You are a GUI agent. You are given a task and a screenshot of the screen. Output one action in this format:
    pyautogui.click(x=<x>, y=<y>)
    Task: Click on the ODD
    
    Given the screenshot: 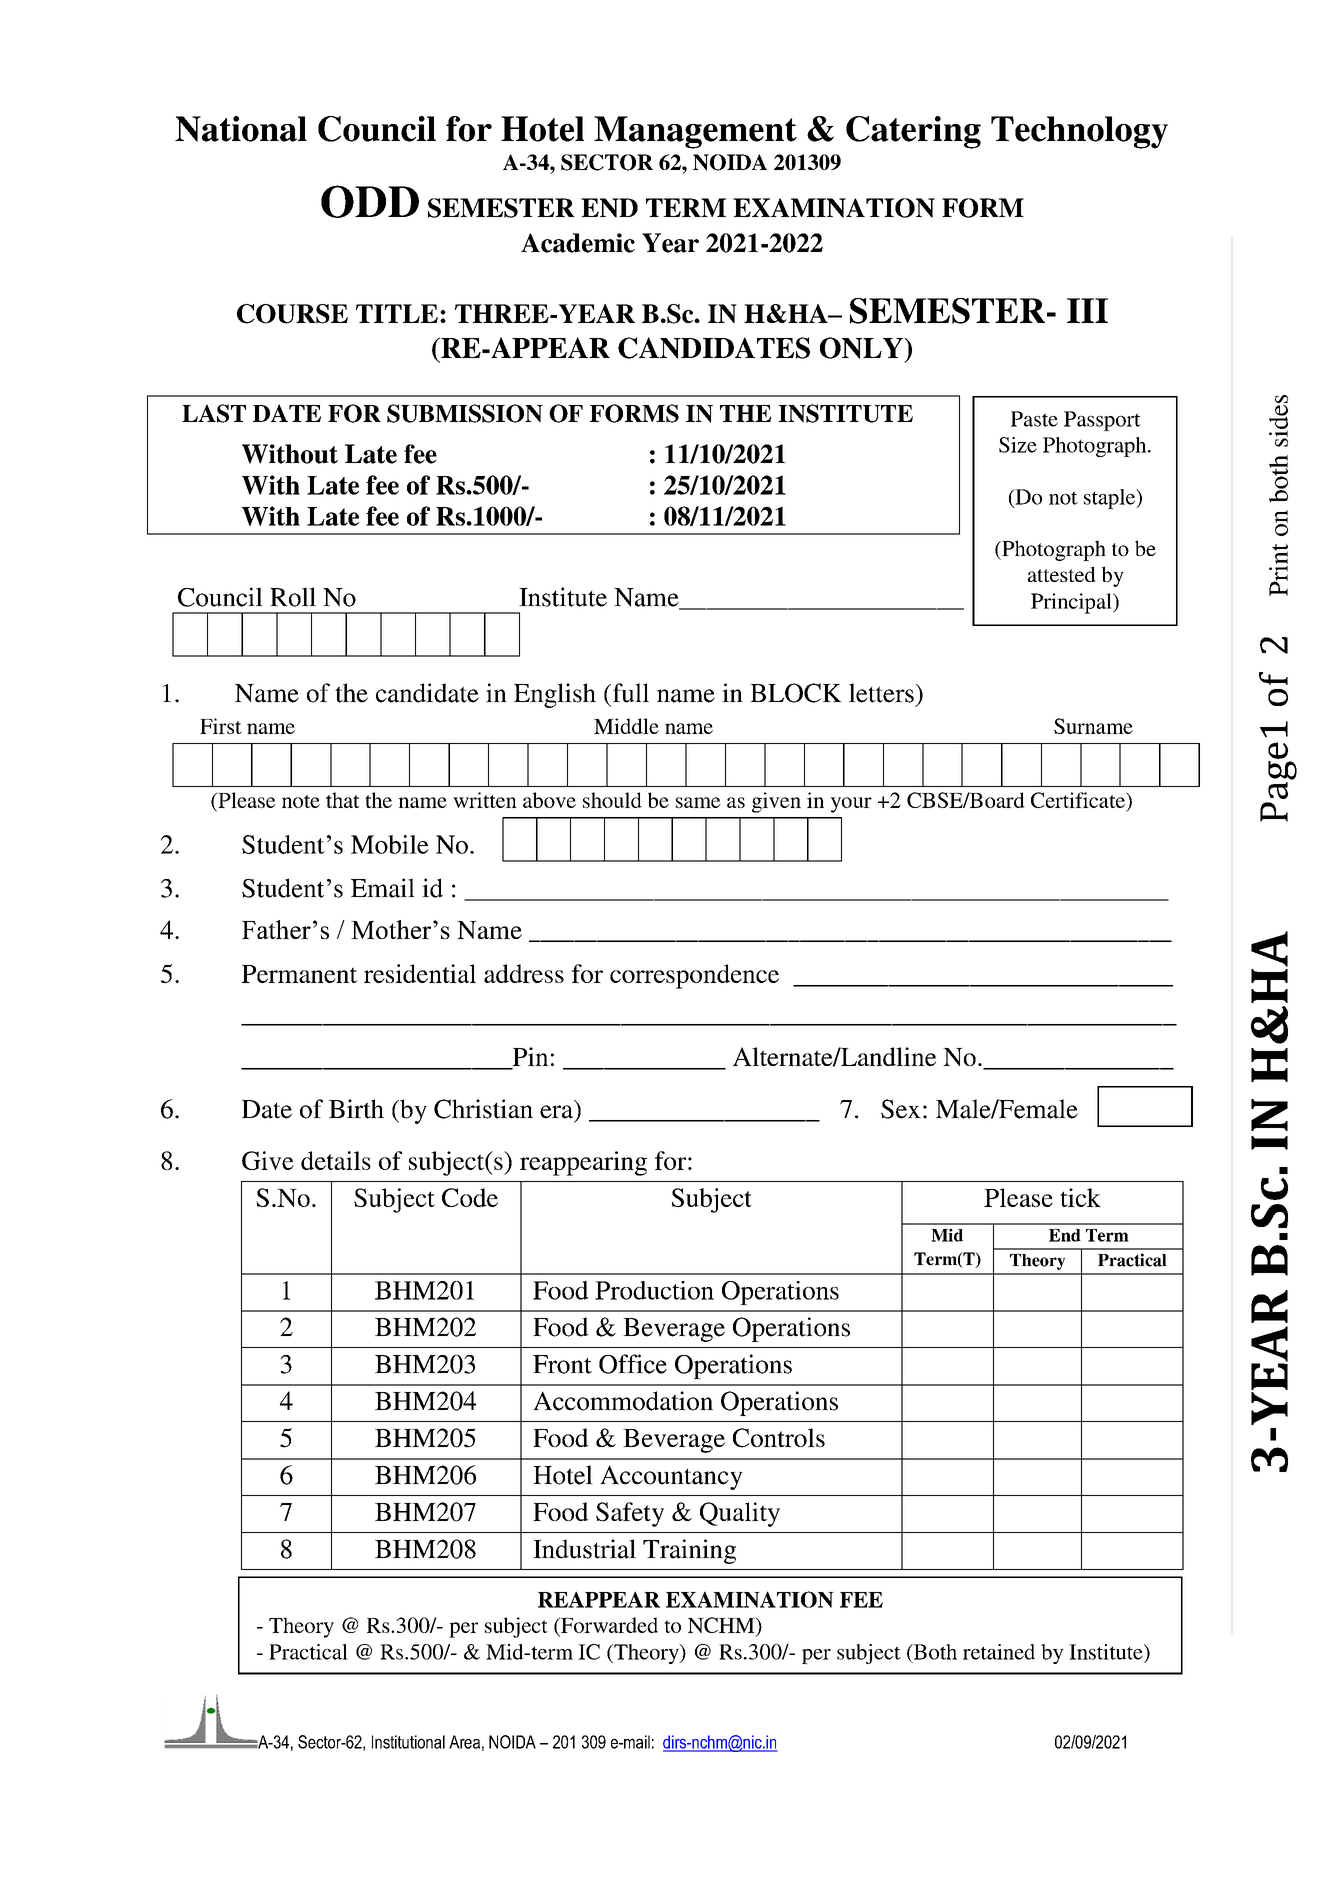 What is the action you would take?
    pyautogui.click(x=370, y=201)
